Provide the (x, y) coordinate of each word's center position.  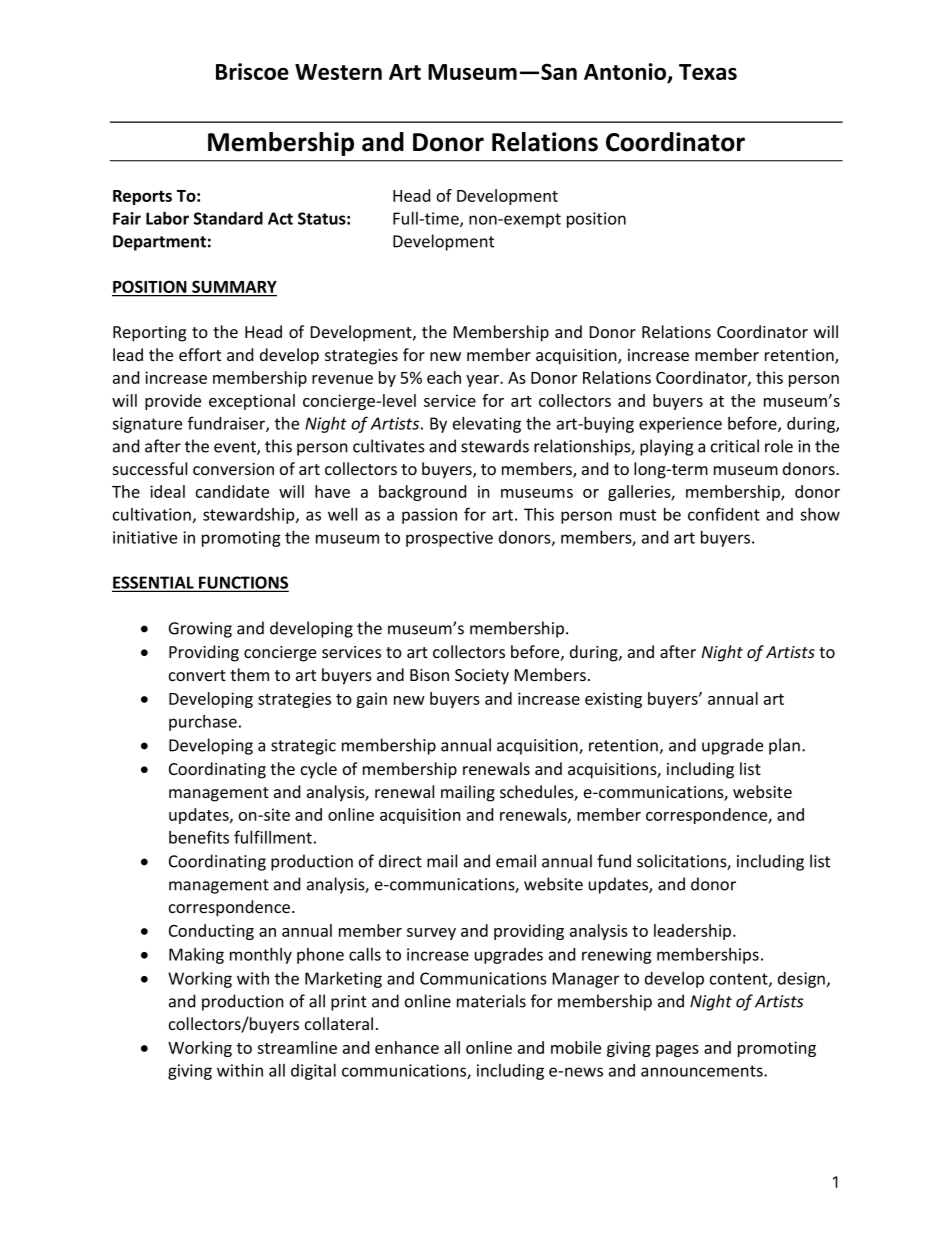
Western (338, 72)
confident (724, 514)
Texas (708, 72)
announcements (703, 1071)
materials (491, 1001)
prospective (449, 539)
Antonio (626, 72)
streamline (297, 1047)
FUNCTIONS (242, 583)
